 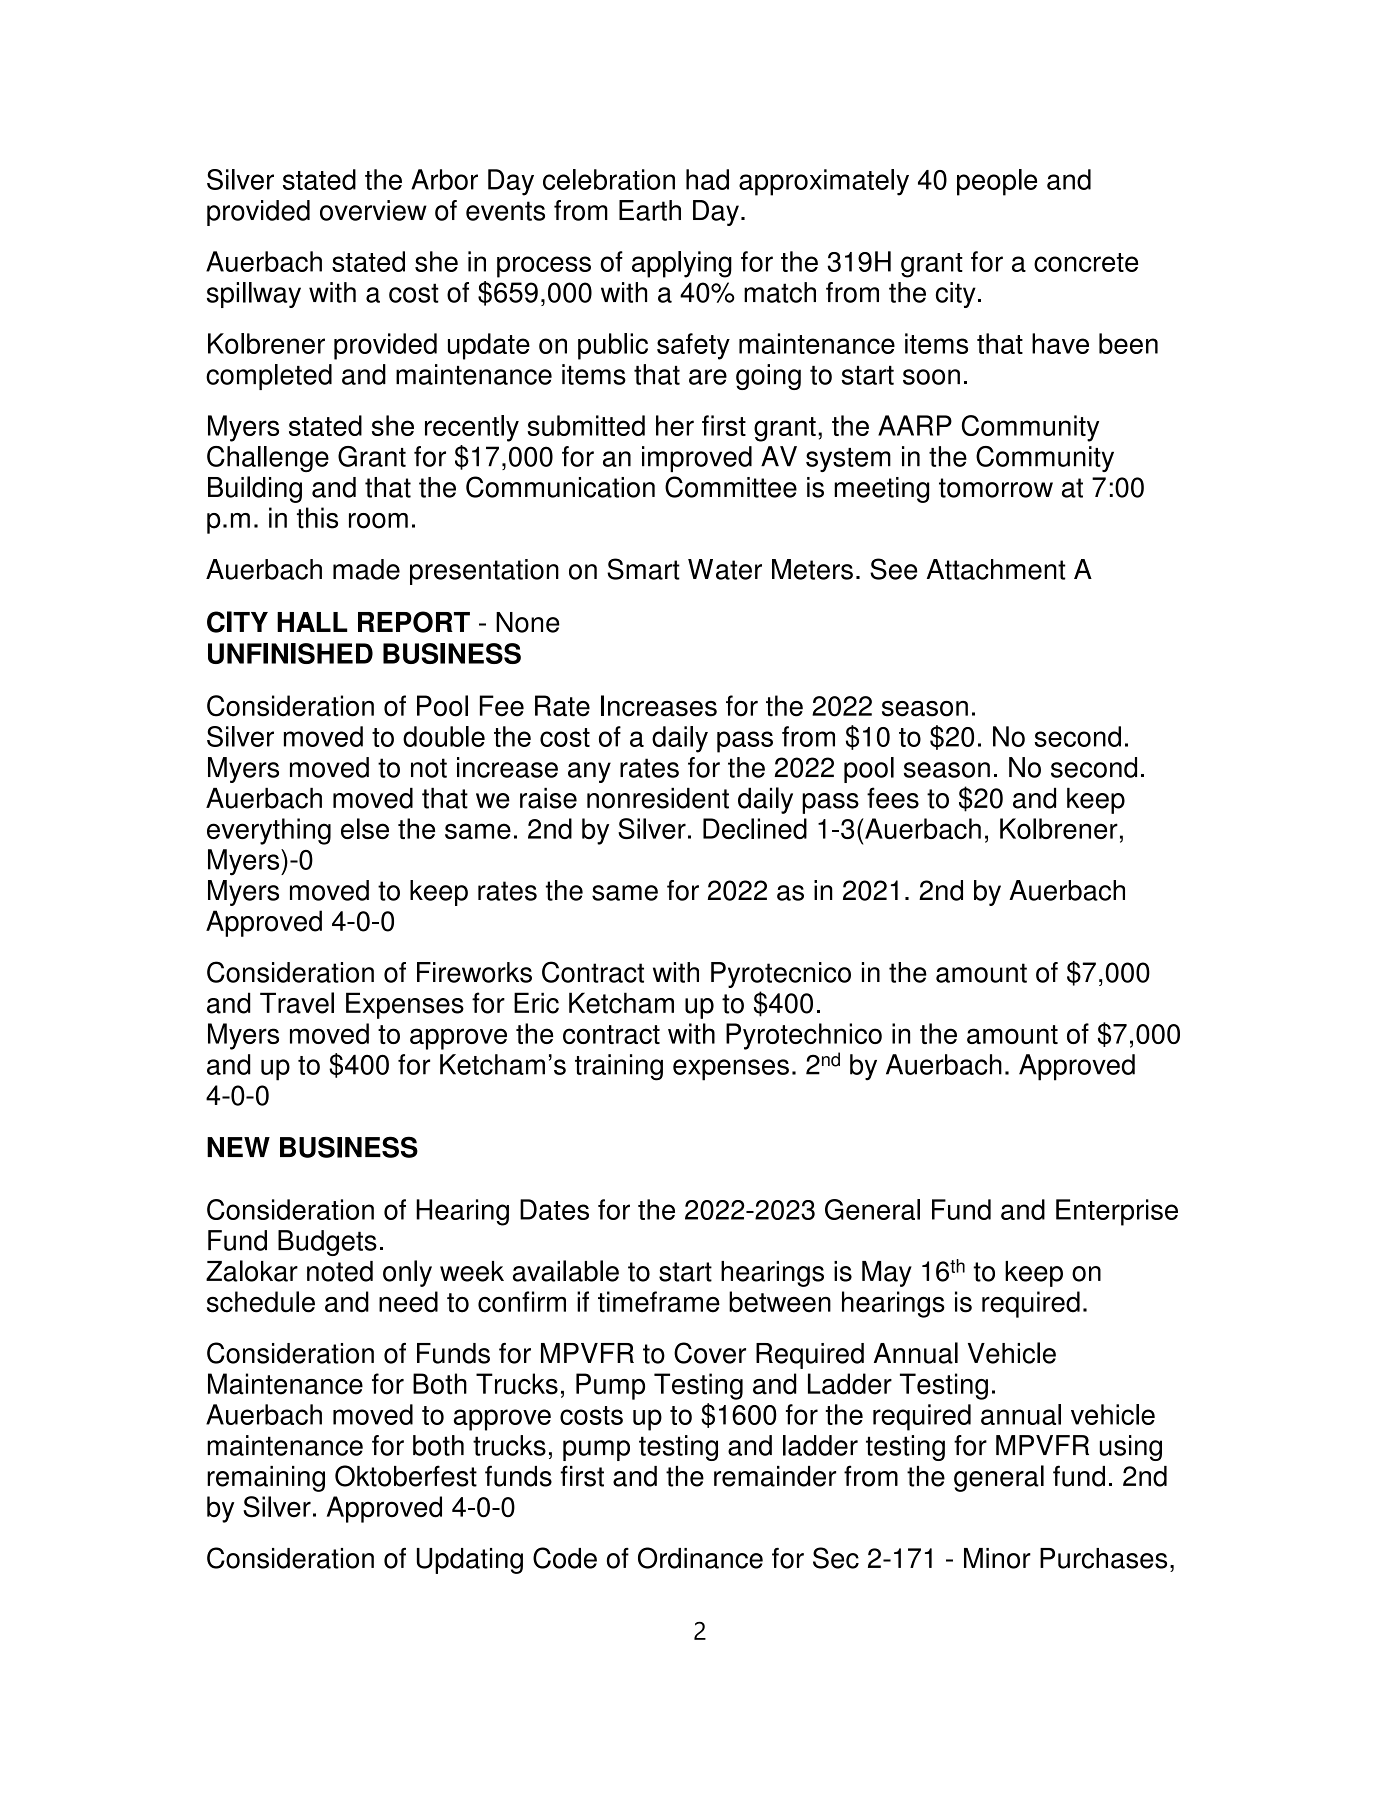 What do you see at coordinates (650, 210) in the screenshot?
I see `Earth` at bounding box center [650, 210].
